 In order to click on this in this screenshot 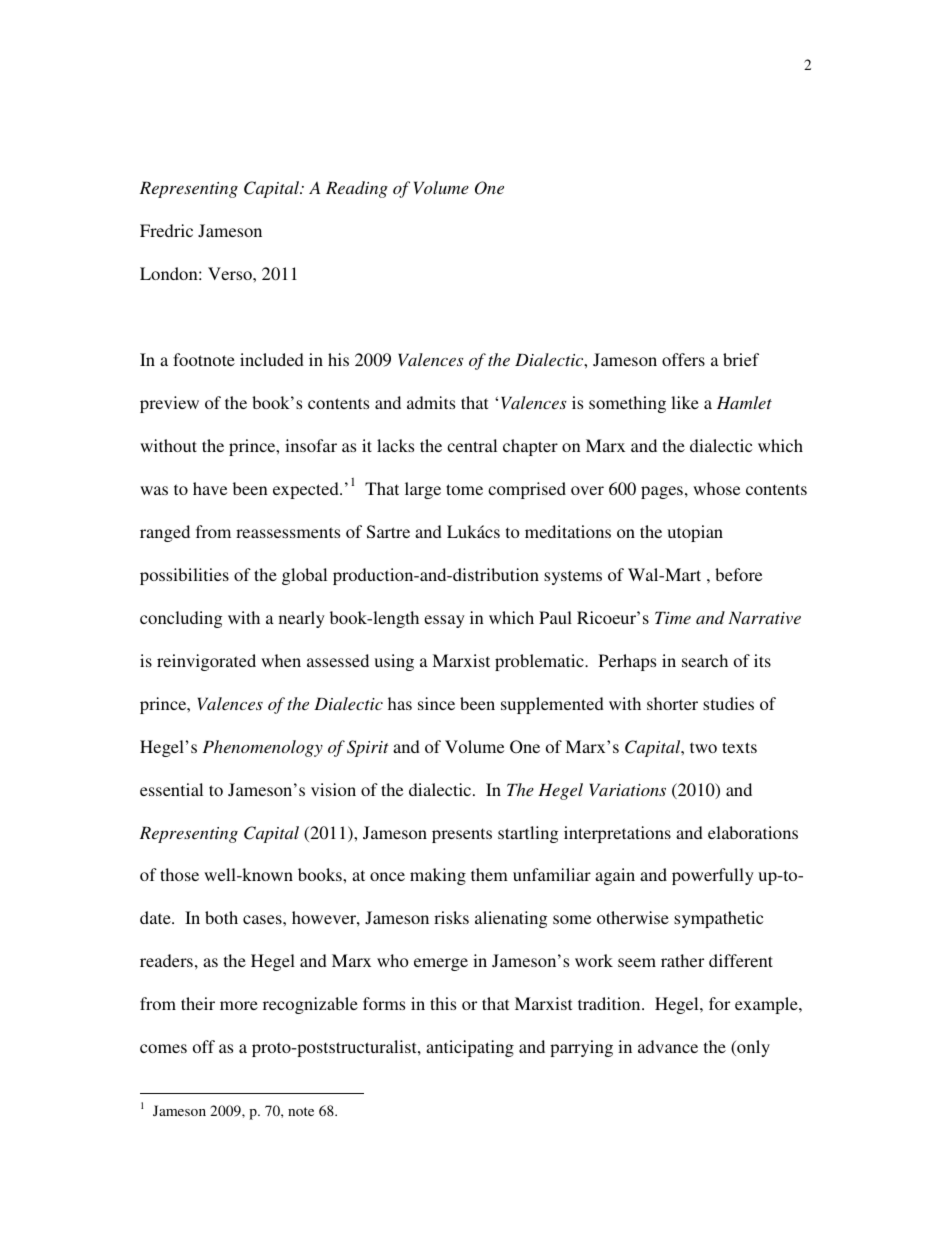, I will do `click(443, 1003)`.
